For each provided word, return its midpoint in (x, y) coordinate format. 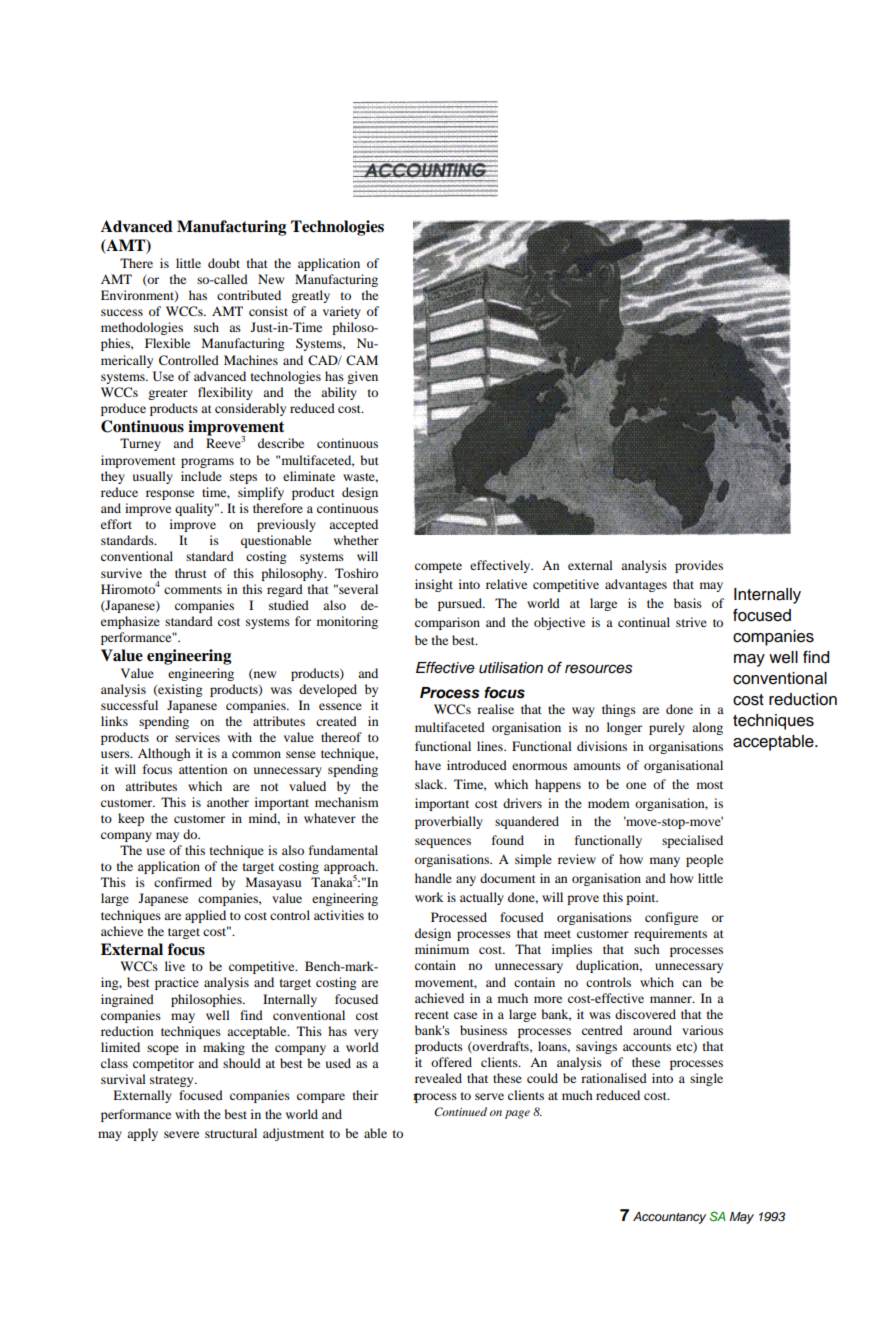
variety (342, 312)
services (197, 737)
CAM (362, 360)
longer (624, 728)
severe (181, 1134)
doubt (224, 263)
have (428, 765)
